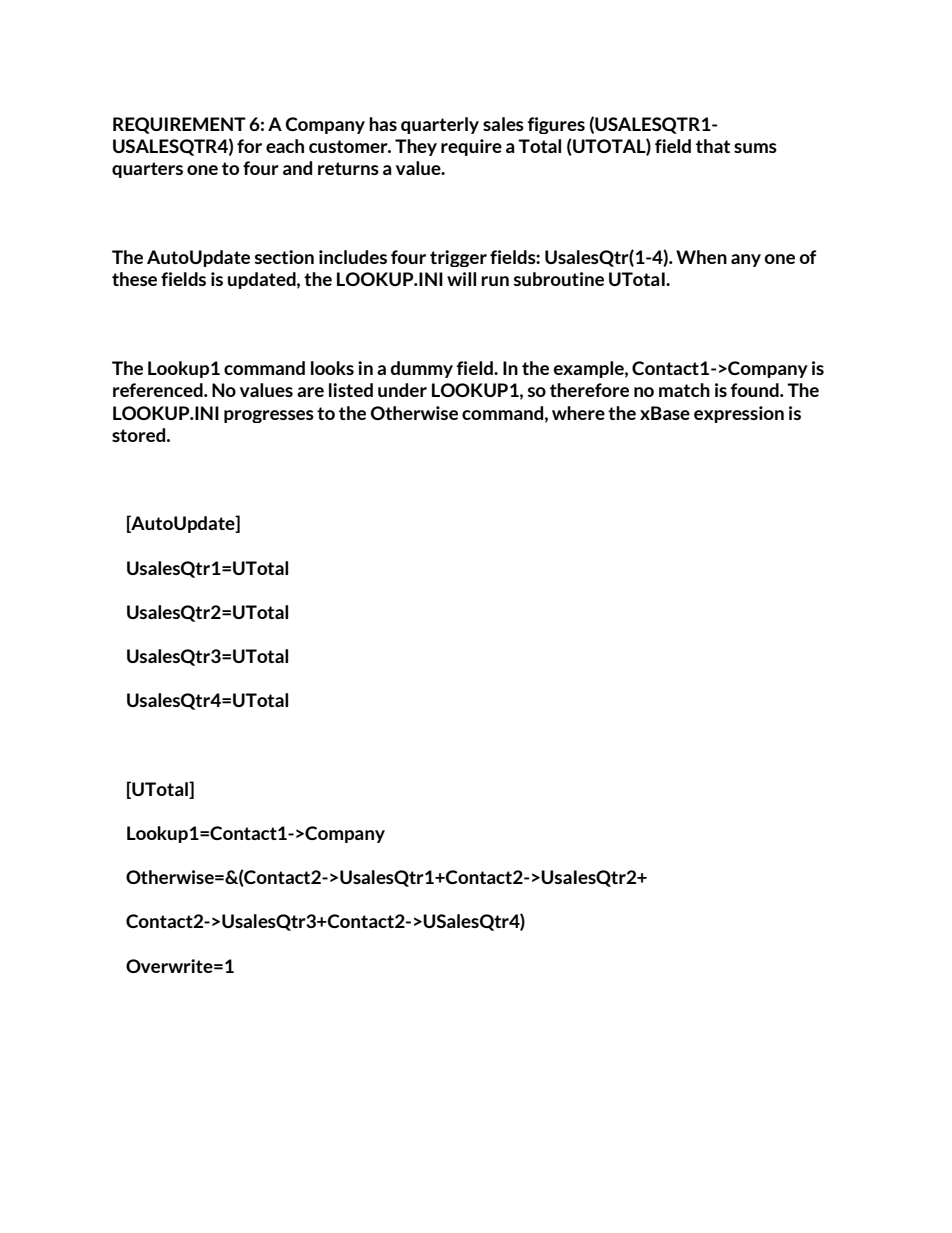 The width and height of the screenshot is (952, 1233). I want to click on each, so click(285, 146).
